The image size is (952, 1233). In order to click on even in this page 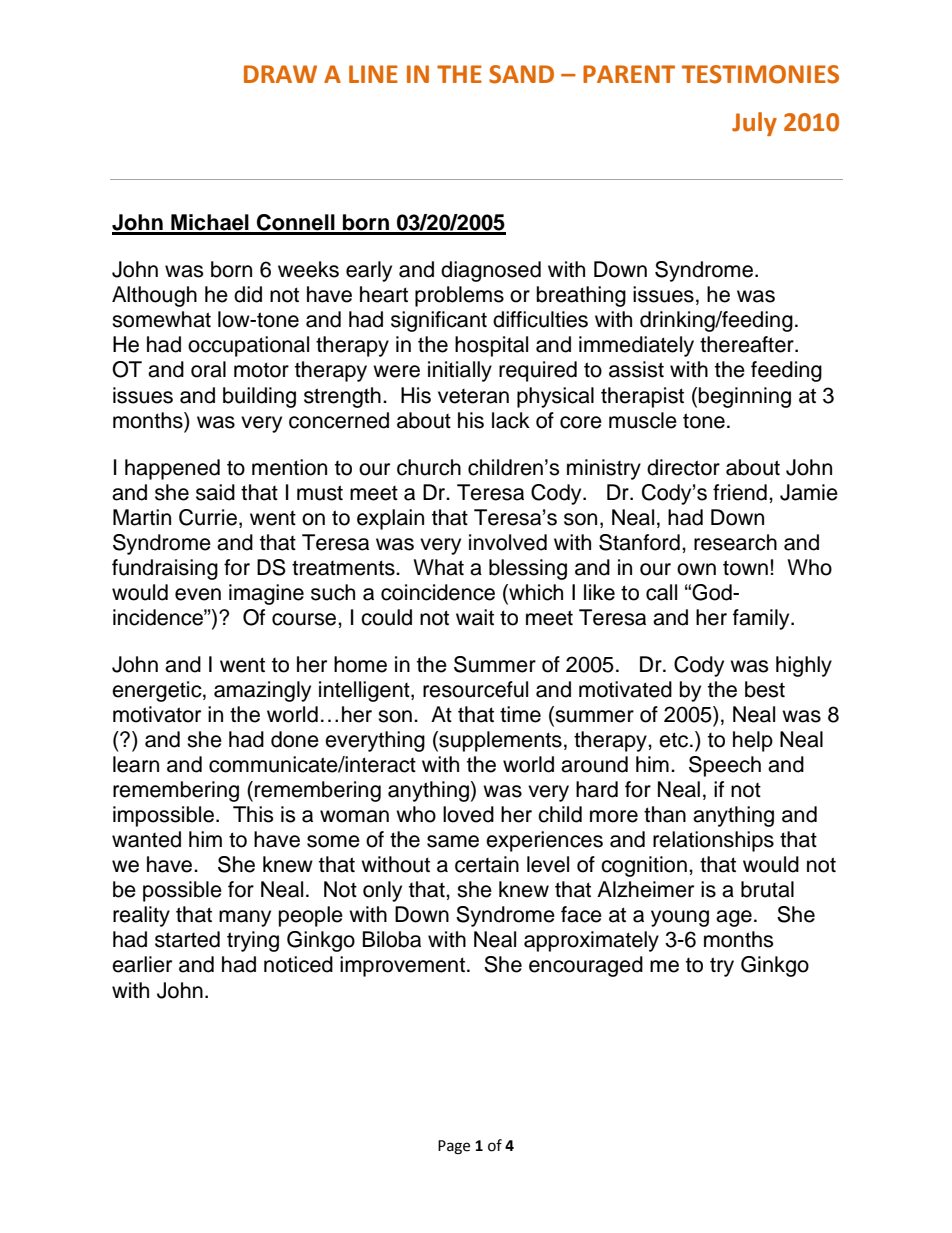, I will do `click(198, 594)`.
